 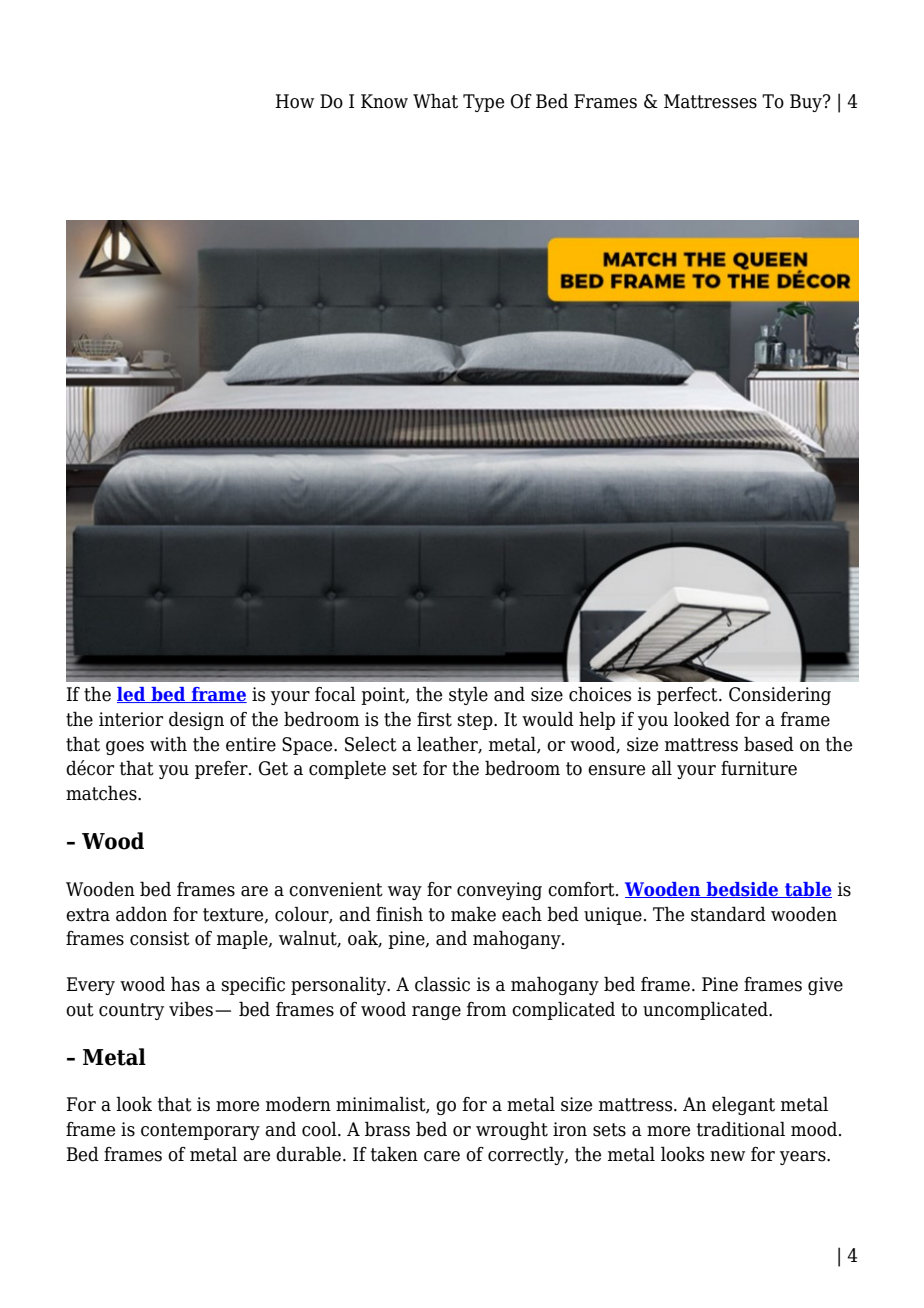 What do you see at coordinates (132, 695) in the screenshot?
I see `led` at bounding box center [132, 695].
